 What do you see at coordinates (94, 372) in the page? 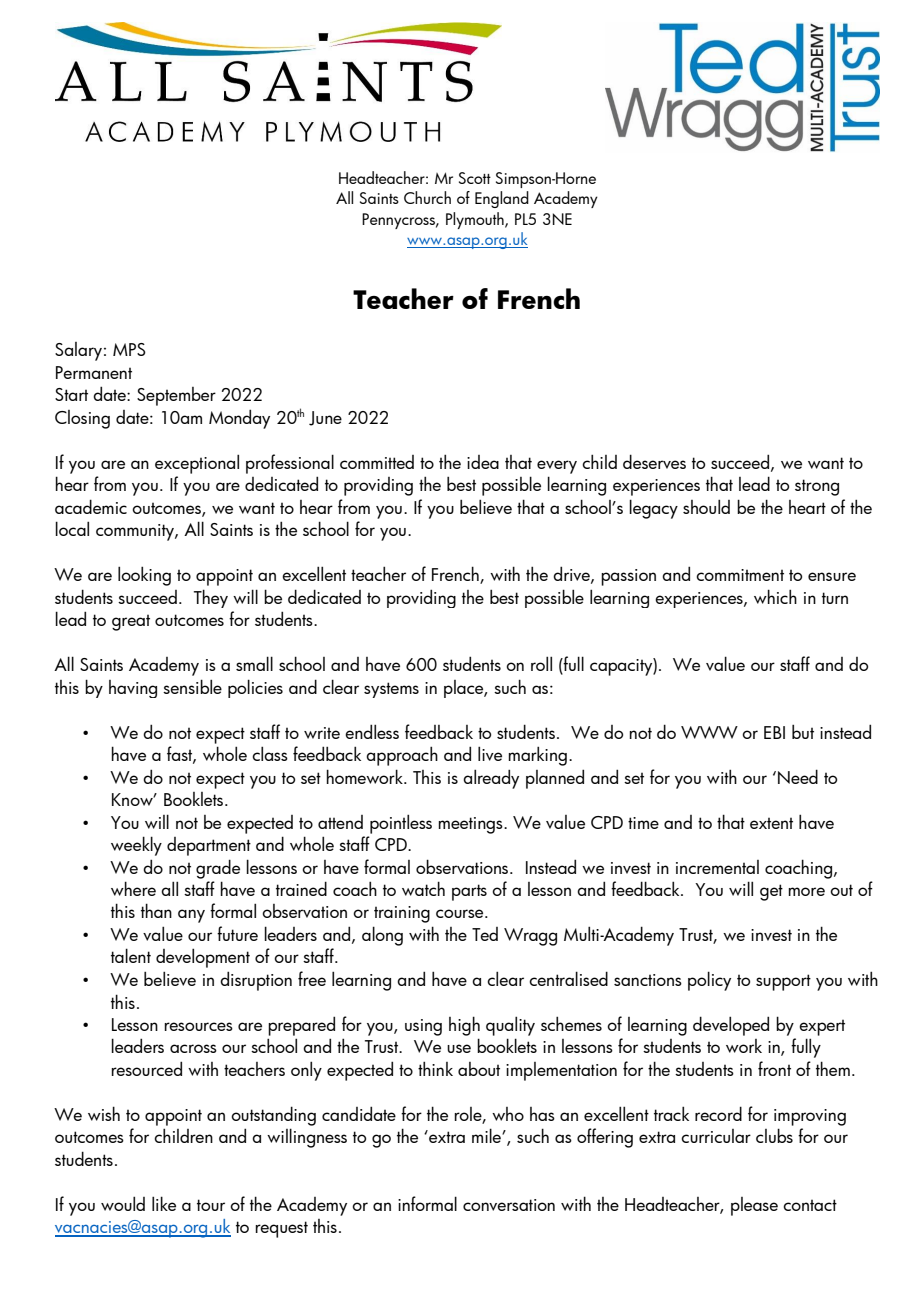
I see `Permanent` at bounding box center [94, 372].
